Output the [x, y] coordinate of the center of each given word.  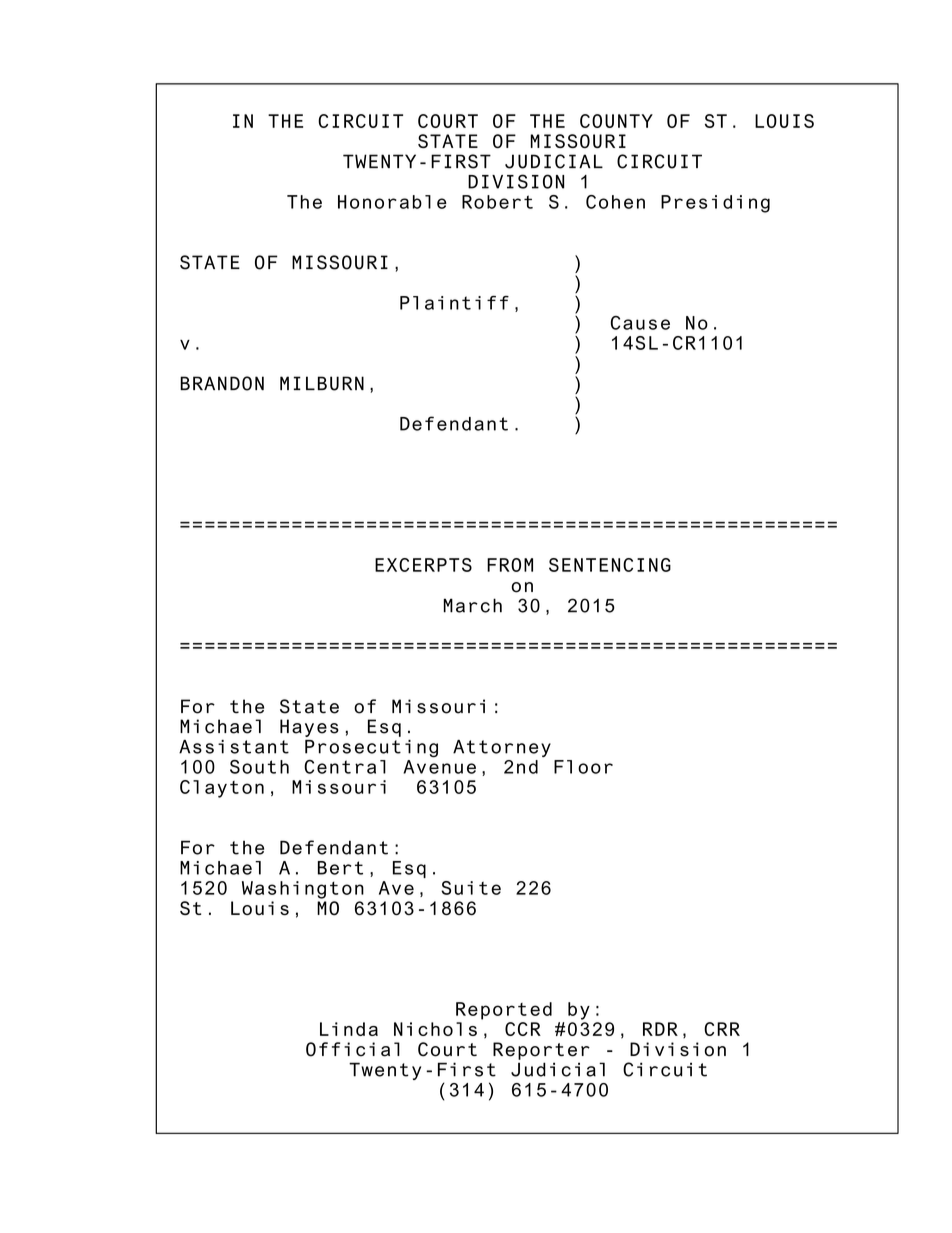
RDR [660, 1029]
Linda [349, 1029]
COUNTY [616, 121]
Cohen [615, 202]
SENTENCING [610, 565]
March [473, 605]
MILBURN [322, 383]
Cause [640, 323]
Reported [504, 1011]
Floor [583, 767]
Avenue [439, 765]
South [259, 767]
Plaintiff [454, 303]
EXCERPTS [423, 565]
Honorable [392, 202]
